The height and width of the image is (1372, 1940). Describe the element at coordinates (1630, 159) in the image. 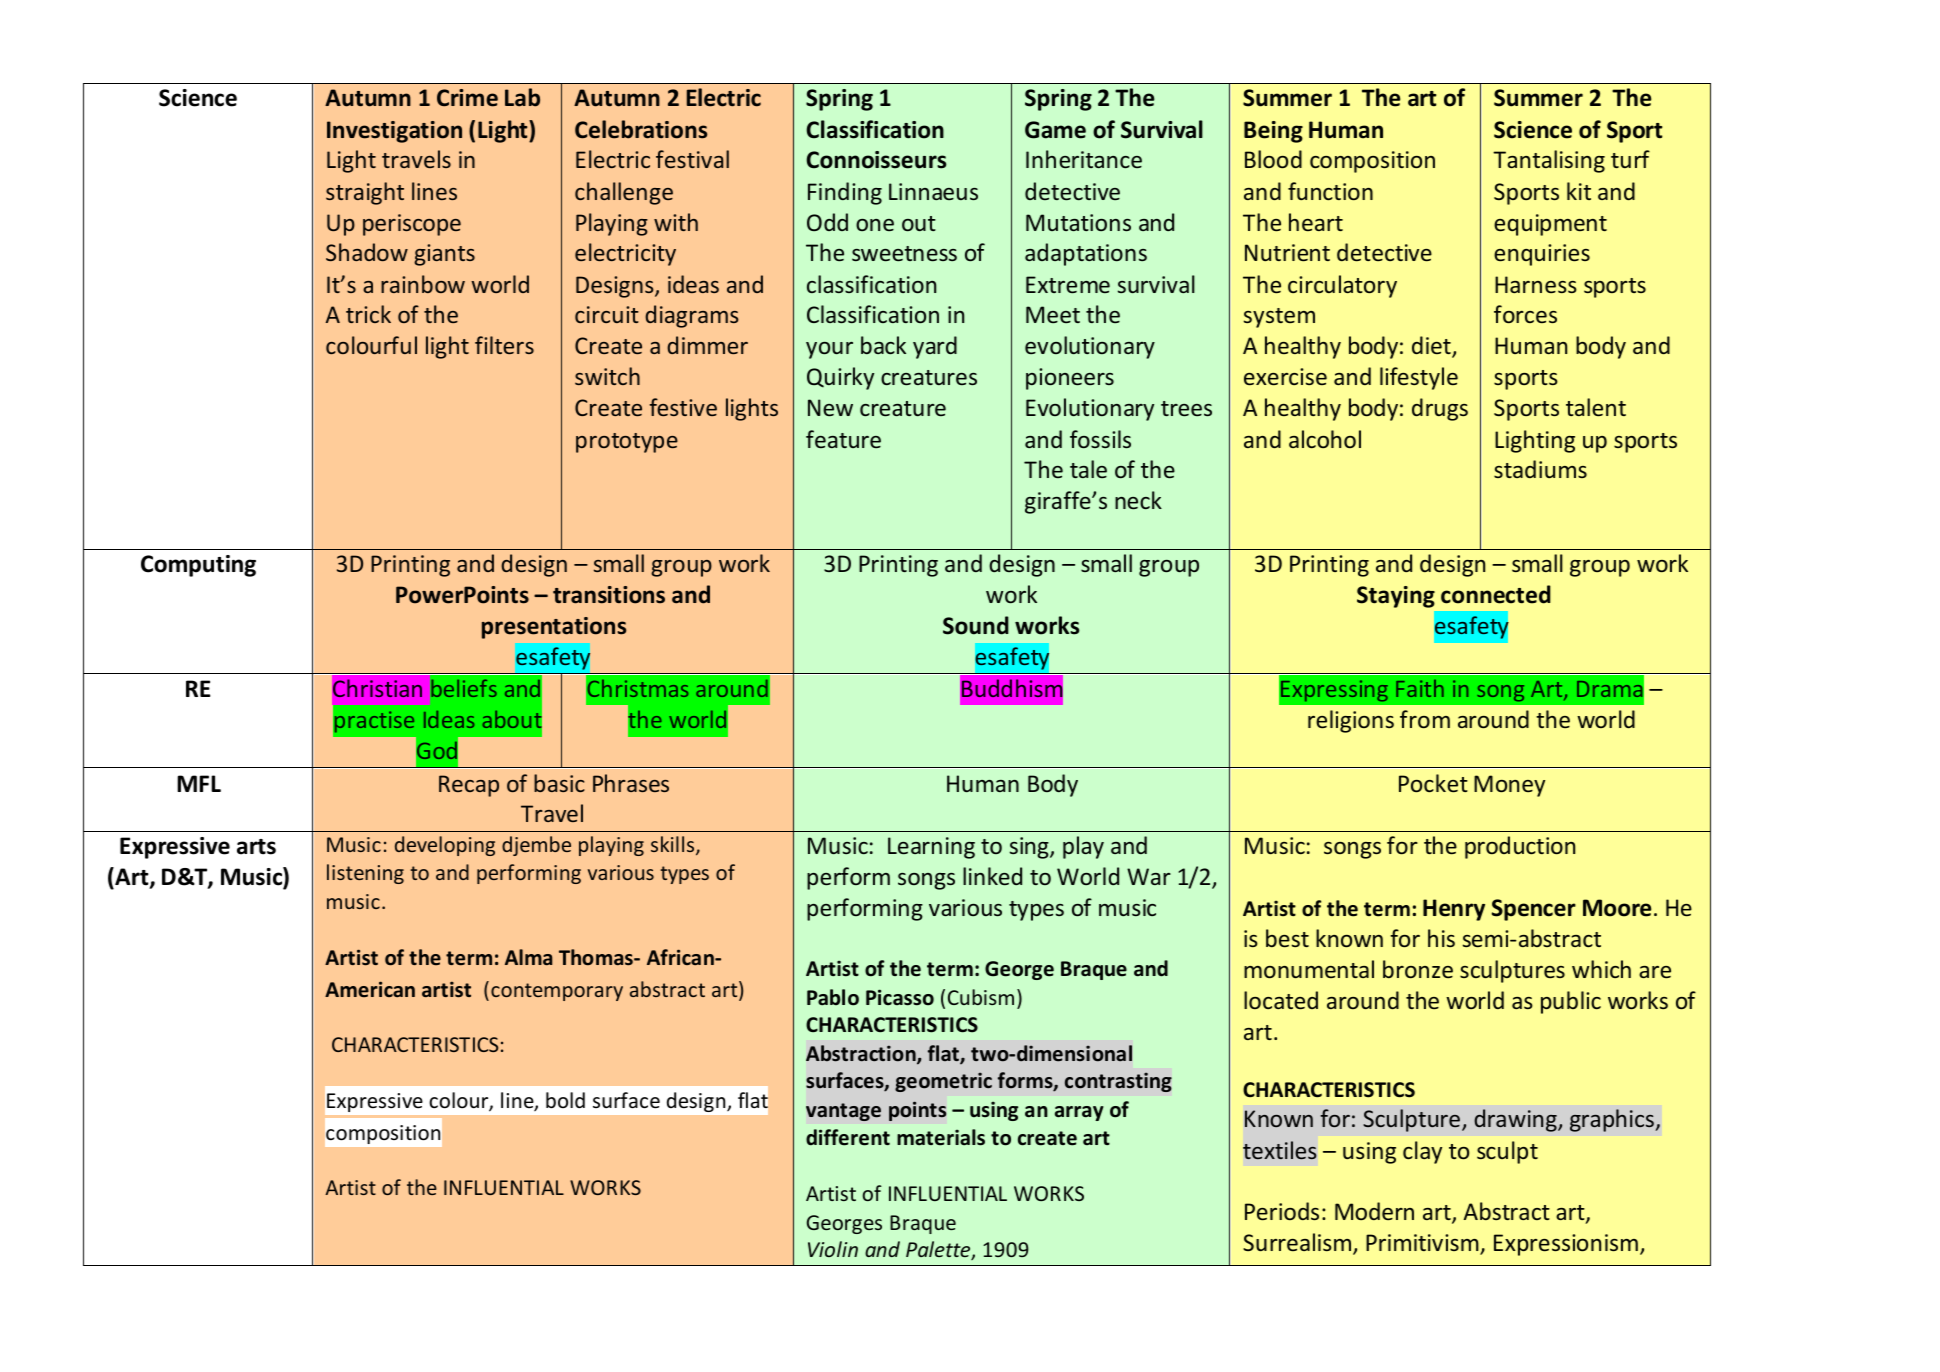

I see `turf` at that location.
